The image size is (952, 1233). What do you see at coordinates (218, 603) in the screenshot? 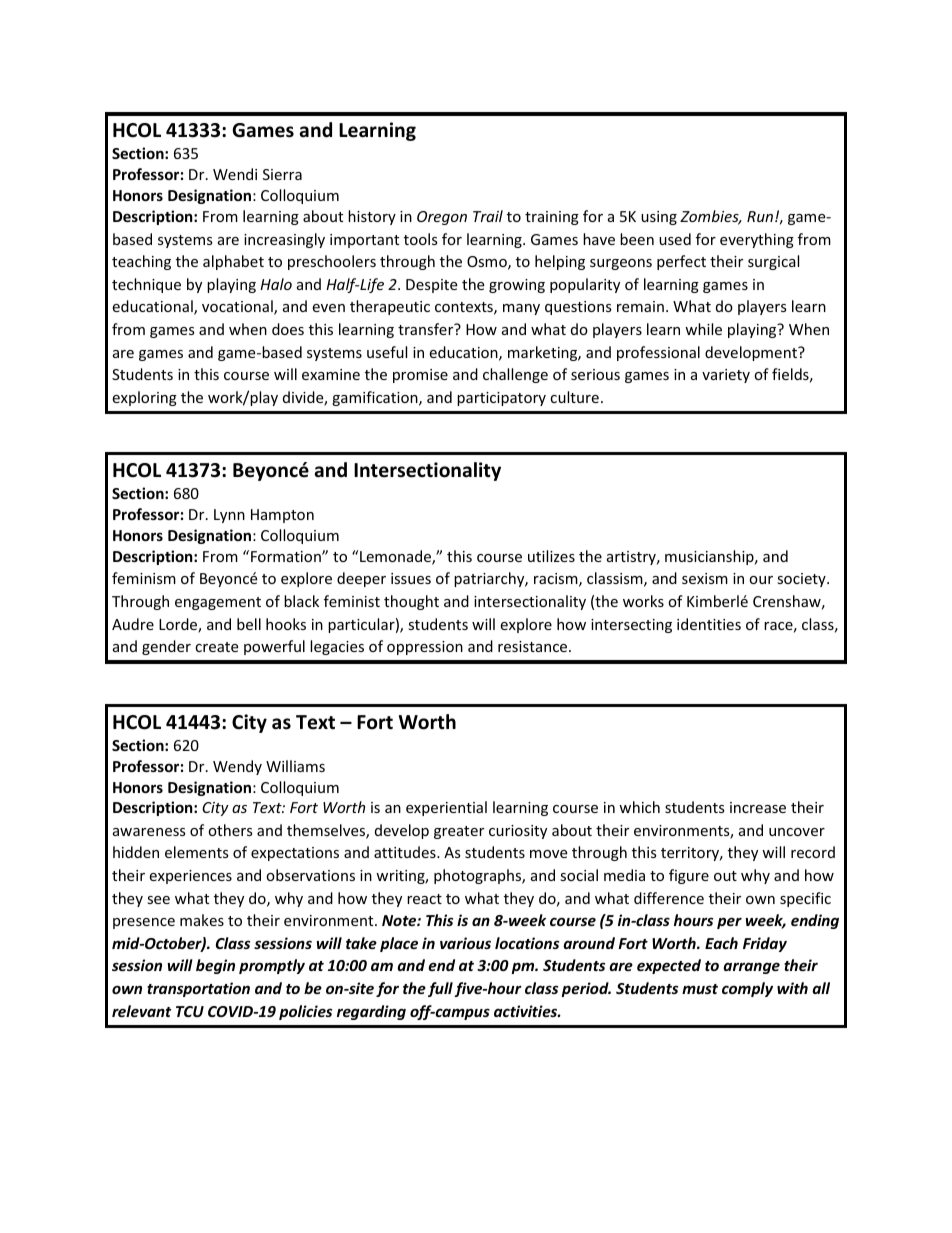
I see `engagement` at bounding box center [218, 603].
